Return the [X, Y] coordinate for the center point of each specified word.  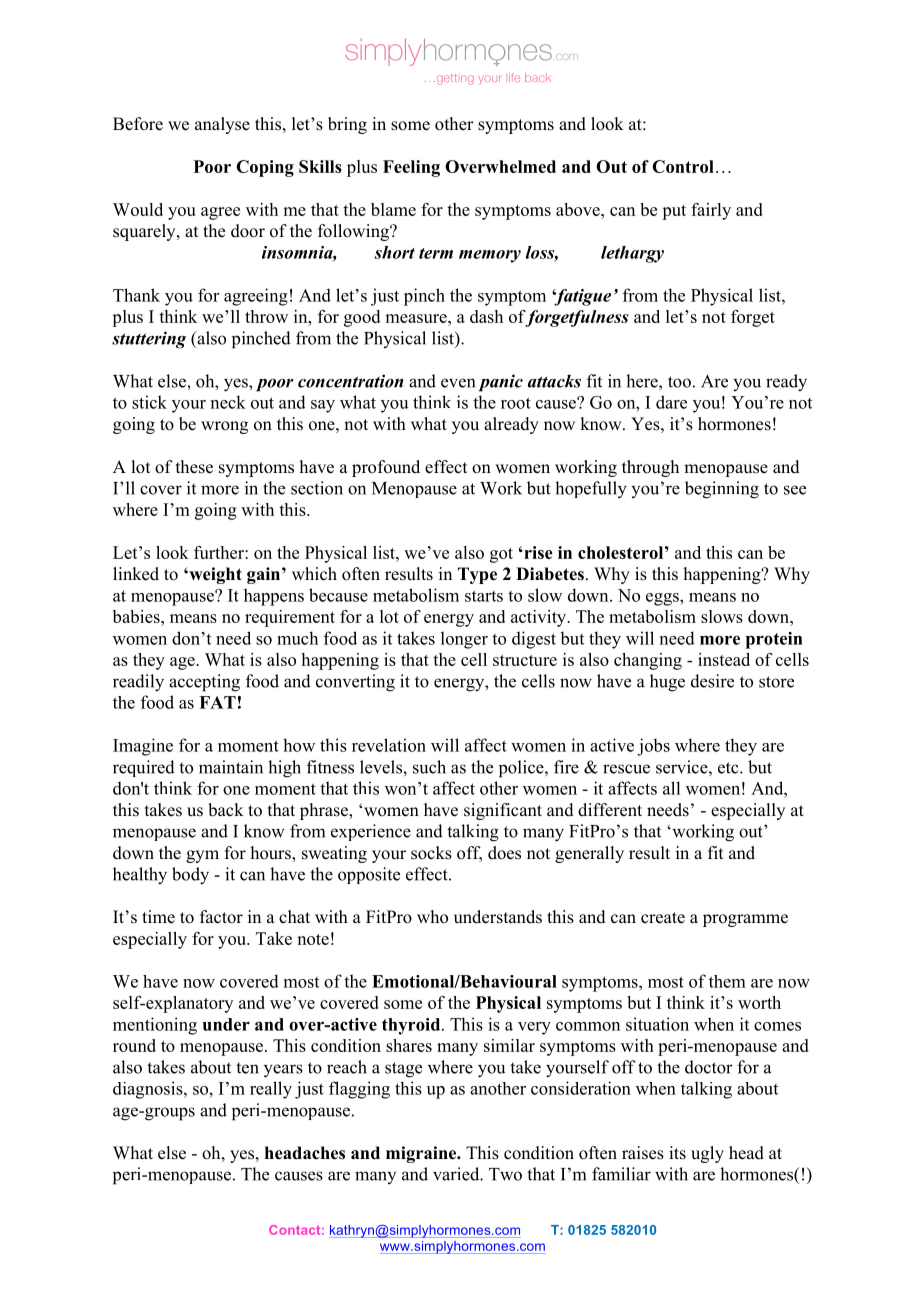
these [194, 467]
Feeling [411, 168]
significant [503, 811]
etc [729, 768]
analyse [222, 125]
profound [386, 468]
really [271, 1090]
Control [683, 166]
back [226, 810]
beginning [722, 490]
